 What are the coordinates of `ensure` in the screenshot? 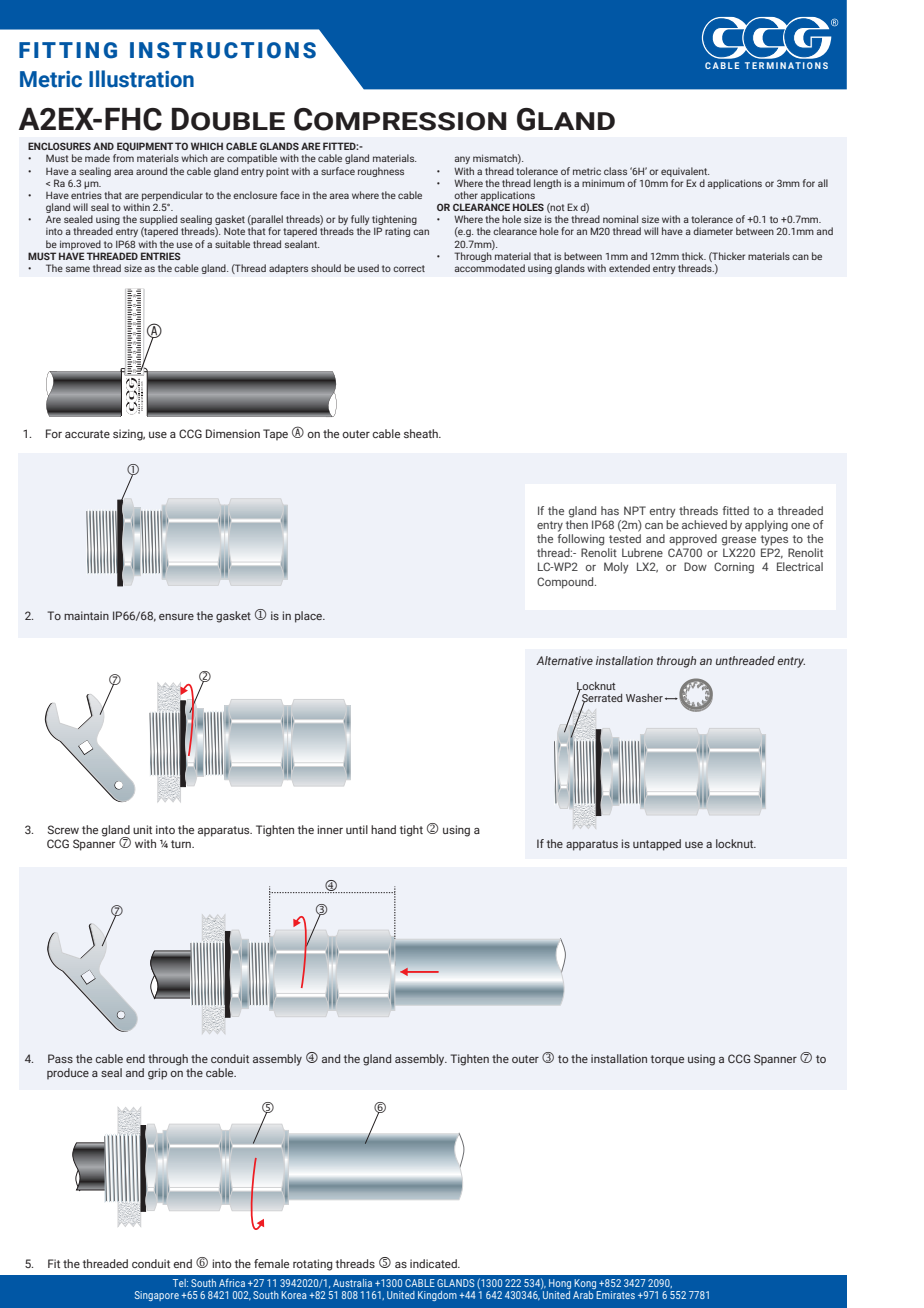 It's located at (176, 617).
